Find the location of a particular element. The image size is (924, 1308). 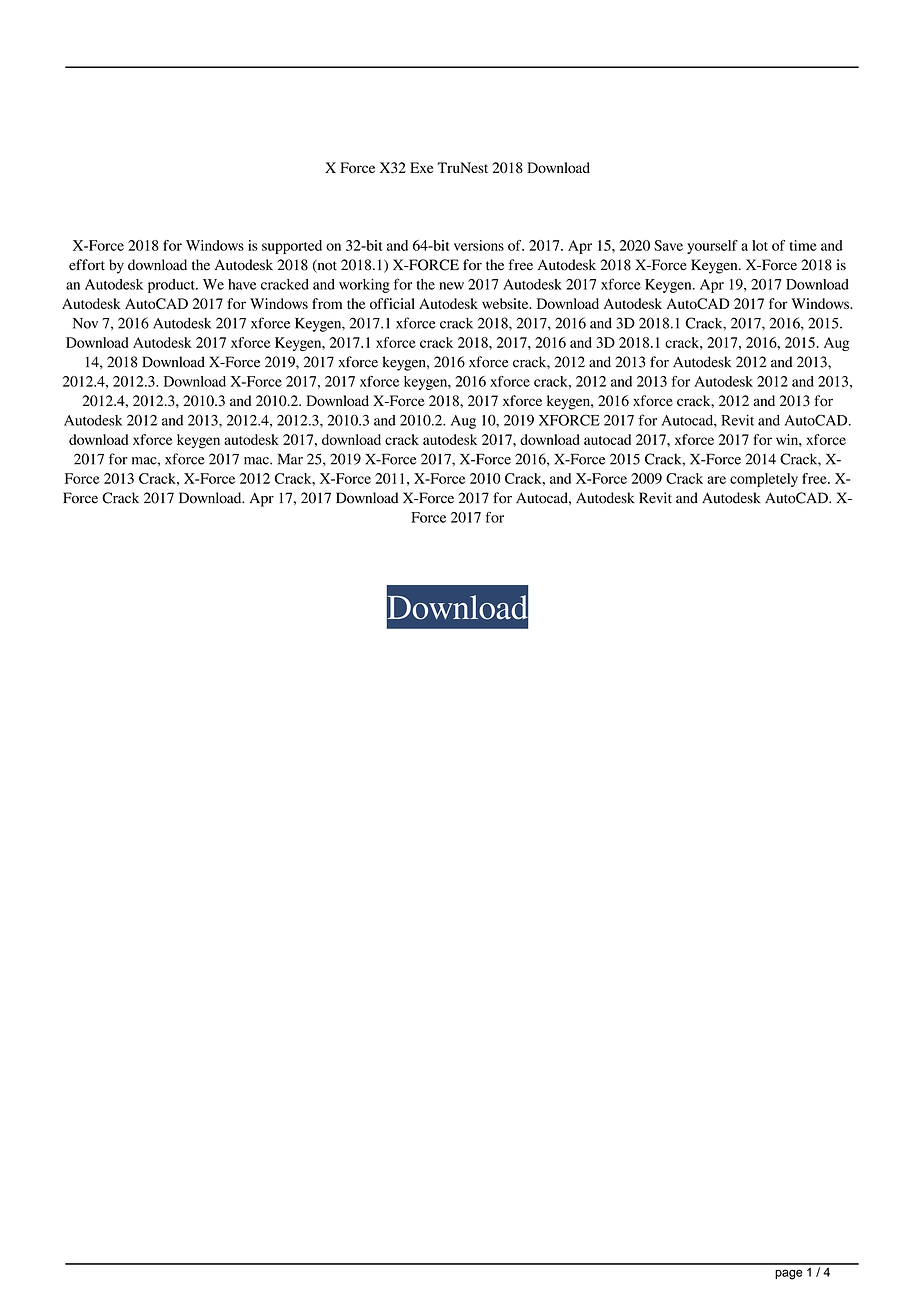

product is located at coordinates (172, 286).
